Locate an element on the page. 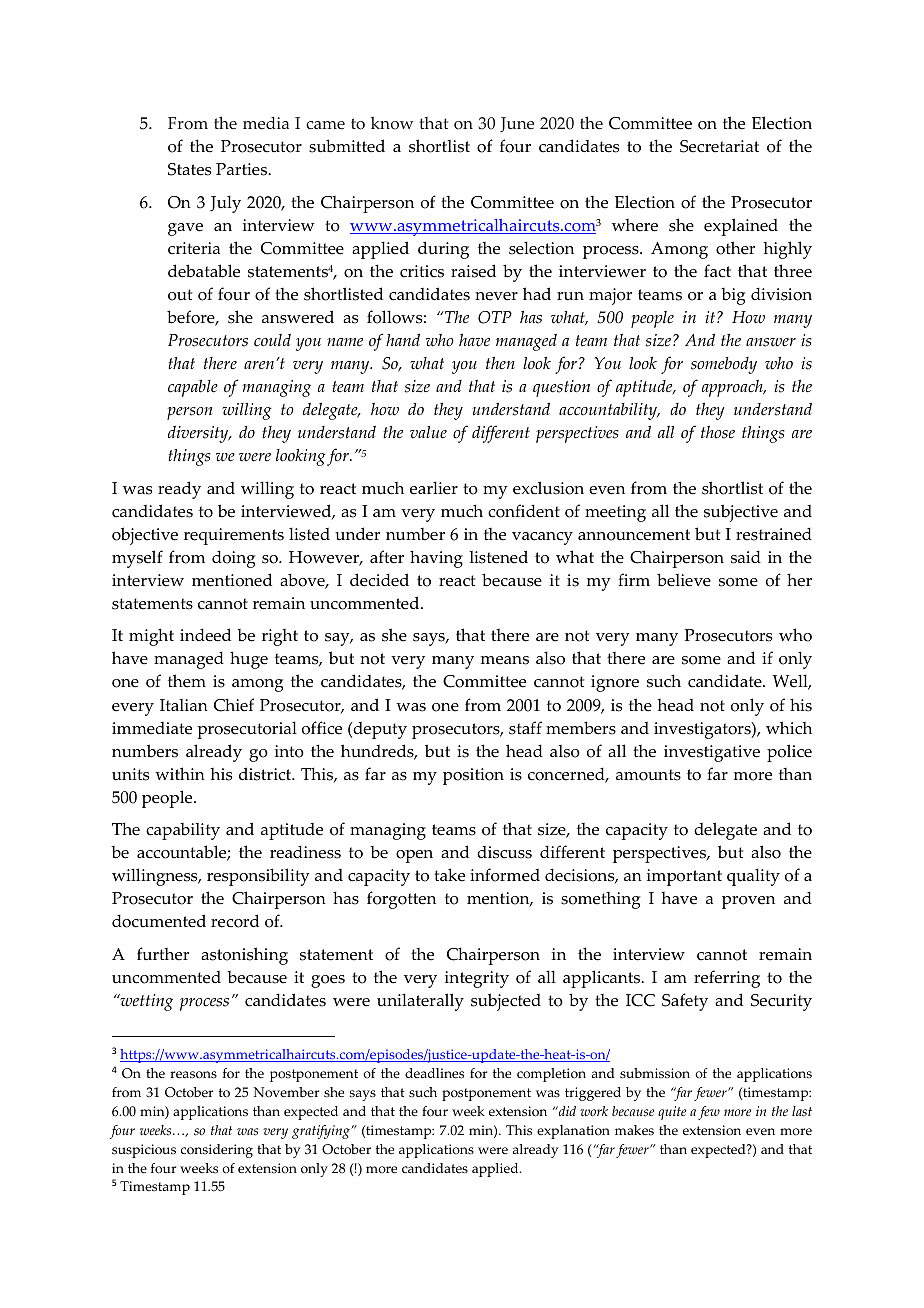 The image size is (924, 1308). subjective is located at coordinates (741, 513).
